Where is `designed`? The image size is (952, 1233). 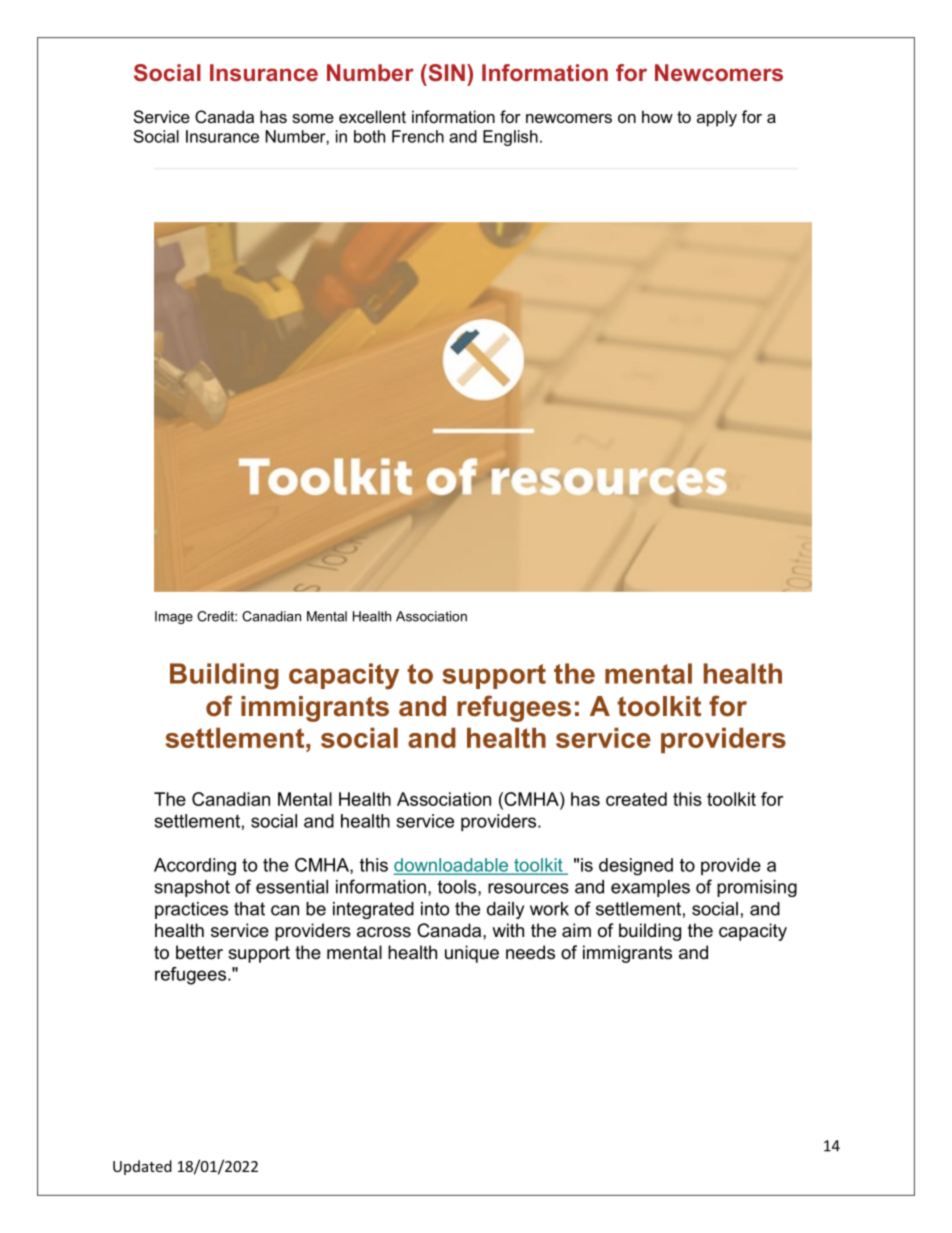 designed is located at coordinates (636, 867).
